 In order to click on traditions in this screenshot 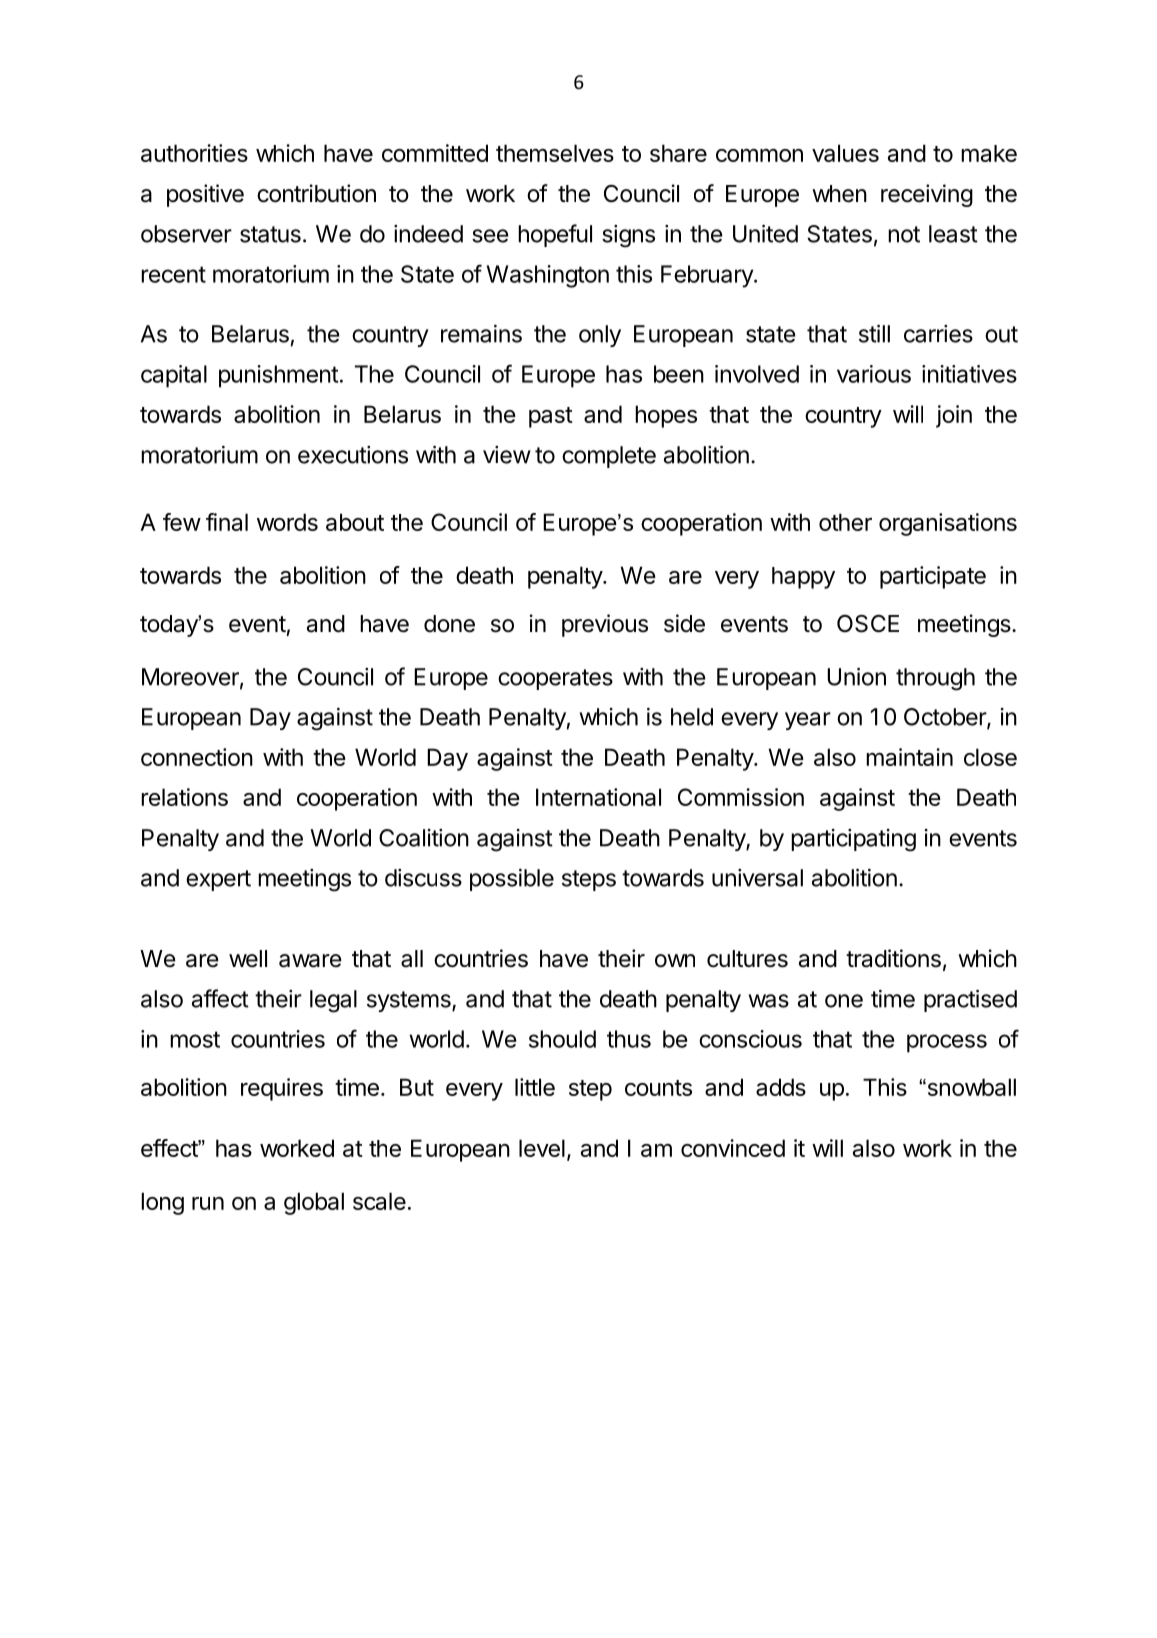, I will do `click(893, 958)`.
